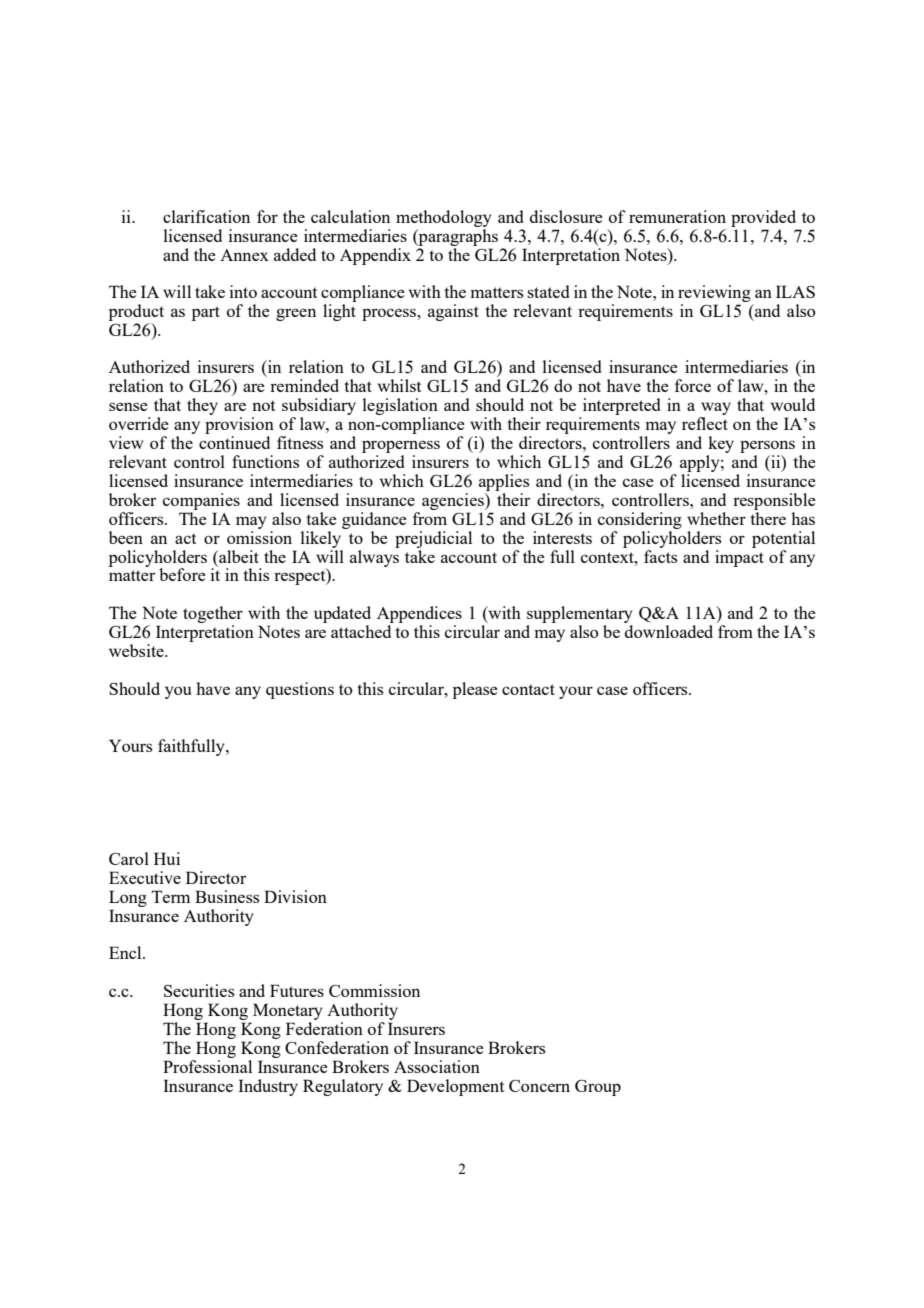 The height and width of the screenshot is (1308, 924). I want to click on contact, so click(528, 689).
